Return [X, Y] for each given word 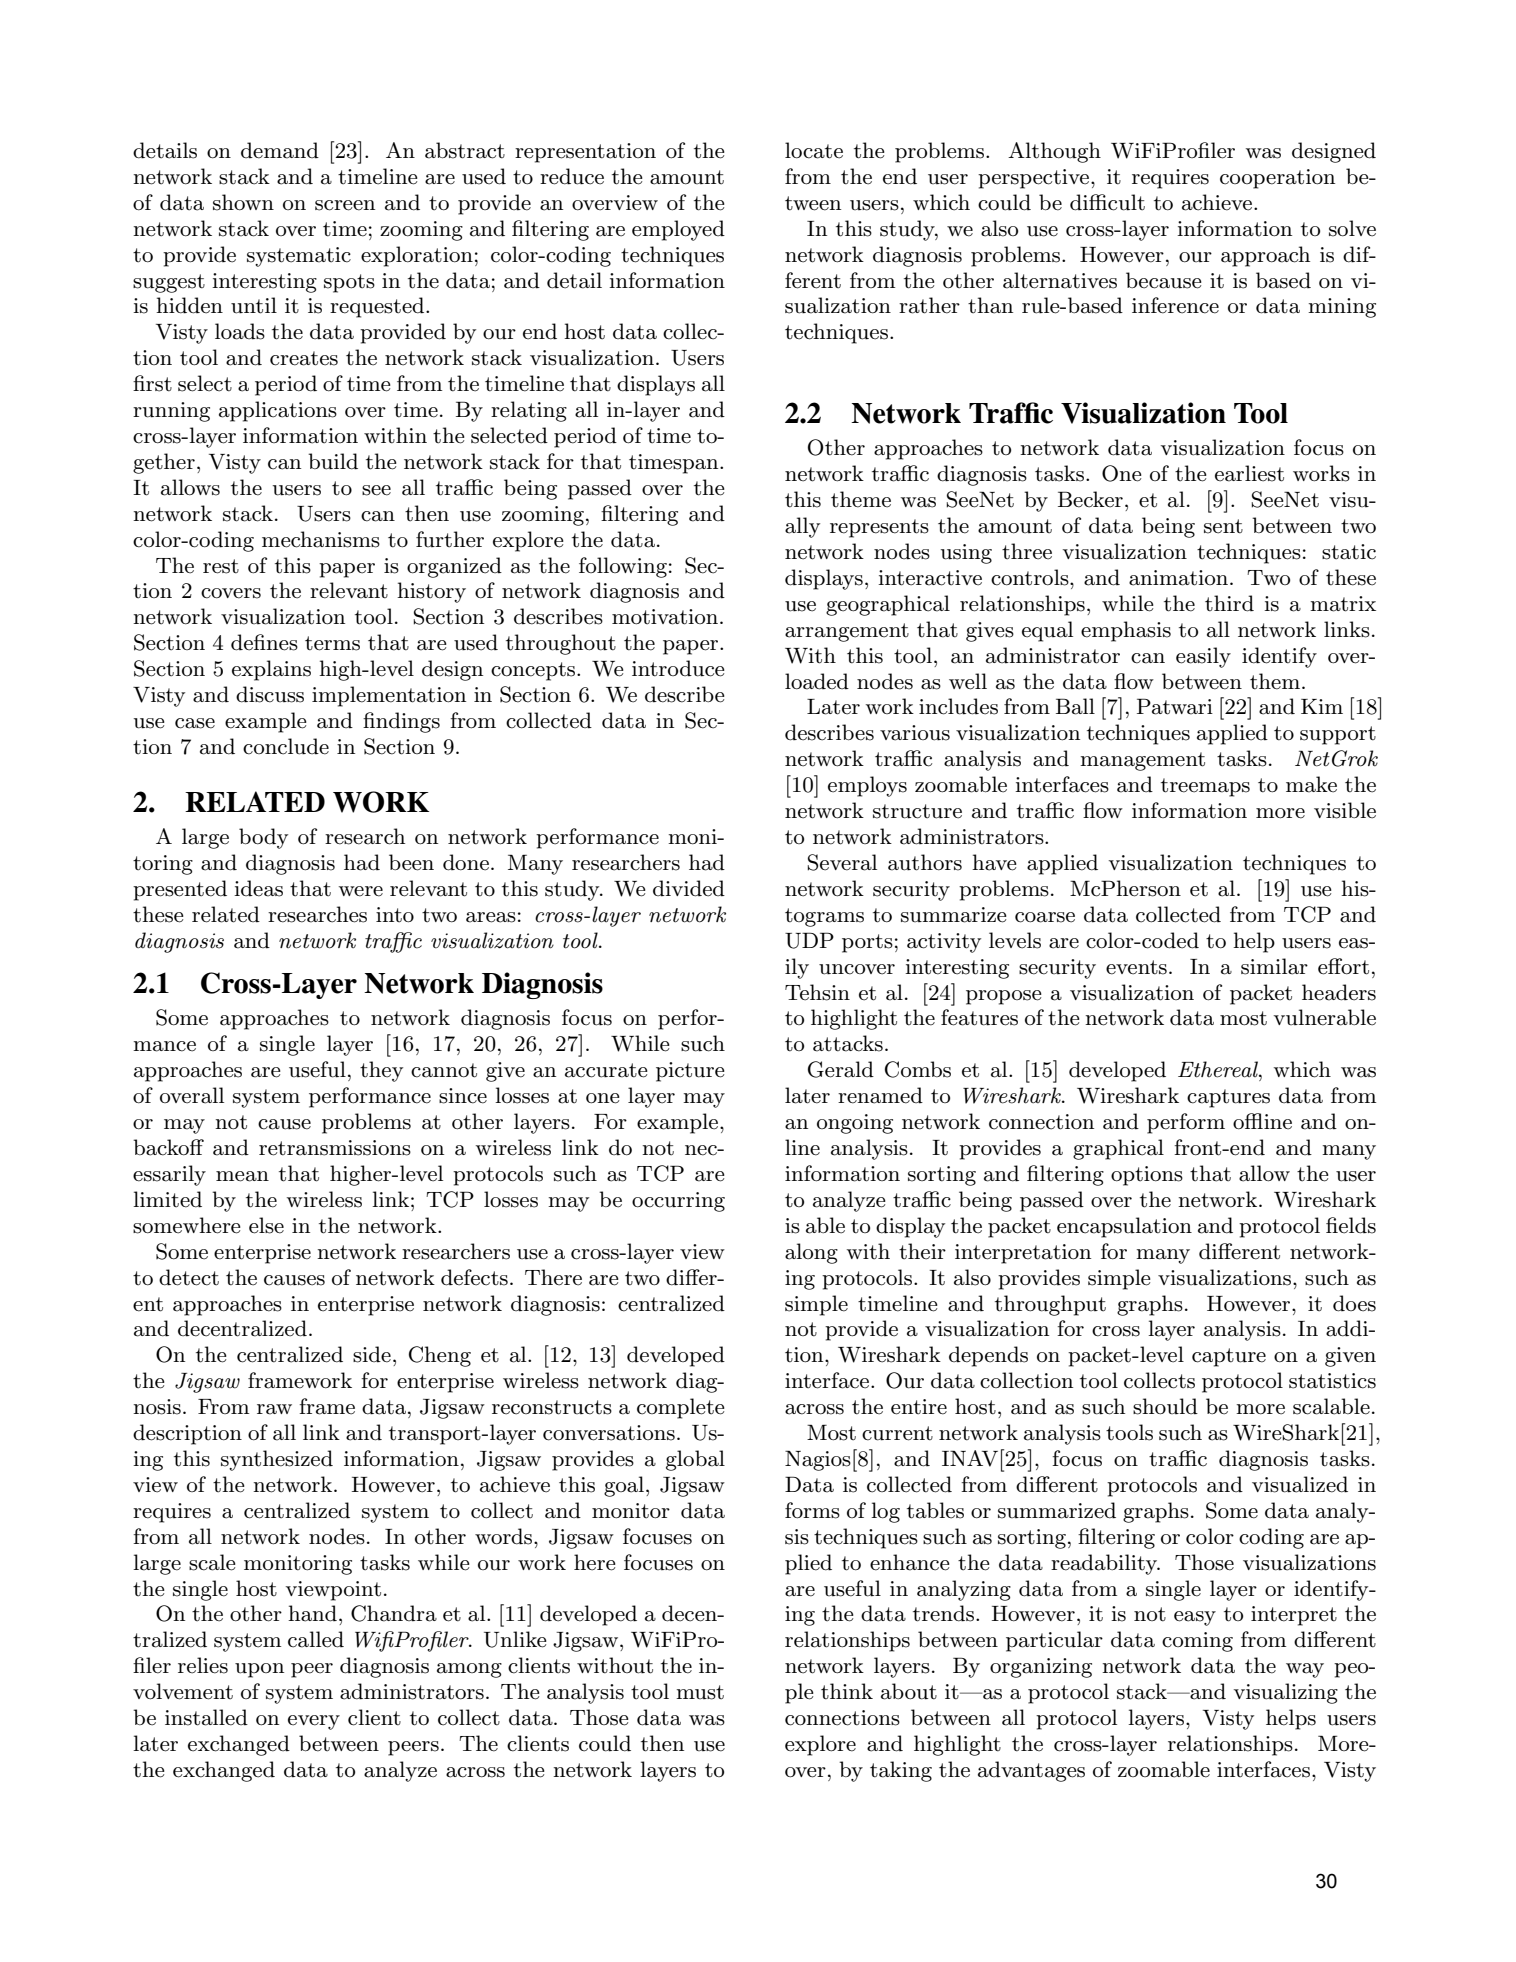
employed [678, 230]
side [372, 1354]
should [1165, 1406]
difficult [1107, 202]
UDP [809, 940]
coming [1197, 1642]
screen [345, 205]
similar [1274, 966]
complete [681, 1408]
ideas [258, 888]
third [1229, 603]
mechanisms [321, 539]
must [700, 1692]
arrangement [847, 632]
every [314, 1722]
